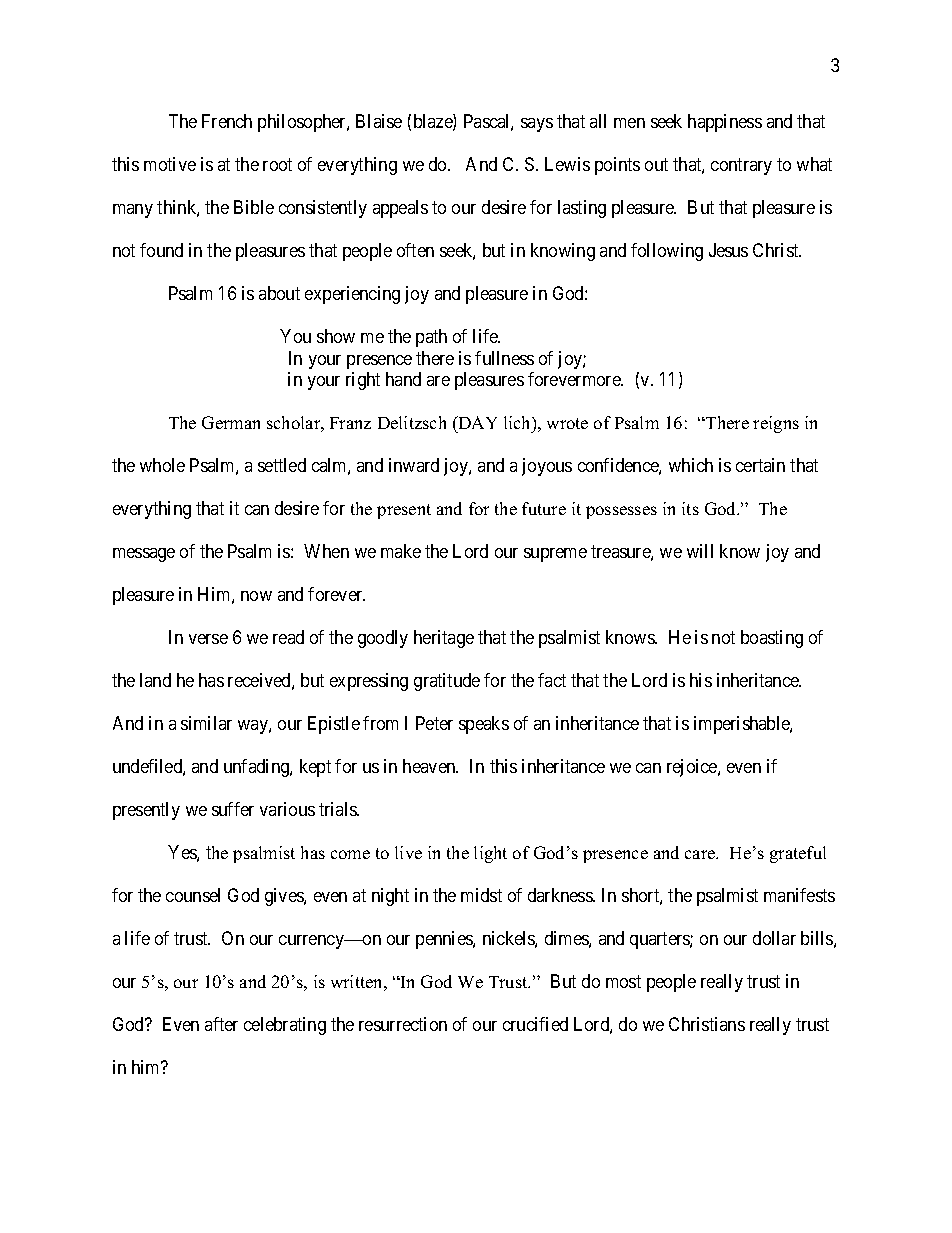 The height and width of the image is (1233, 952). What do you see at coordinates (233, 809) in the image?
I see `suffer` at bounding box center [233, 809].
